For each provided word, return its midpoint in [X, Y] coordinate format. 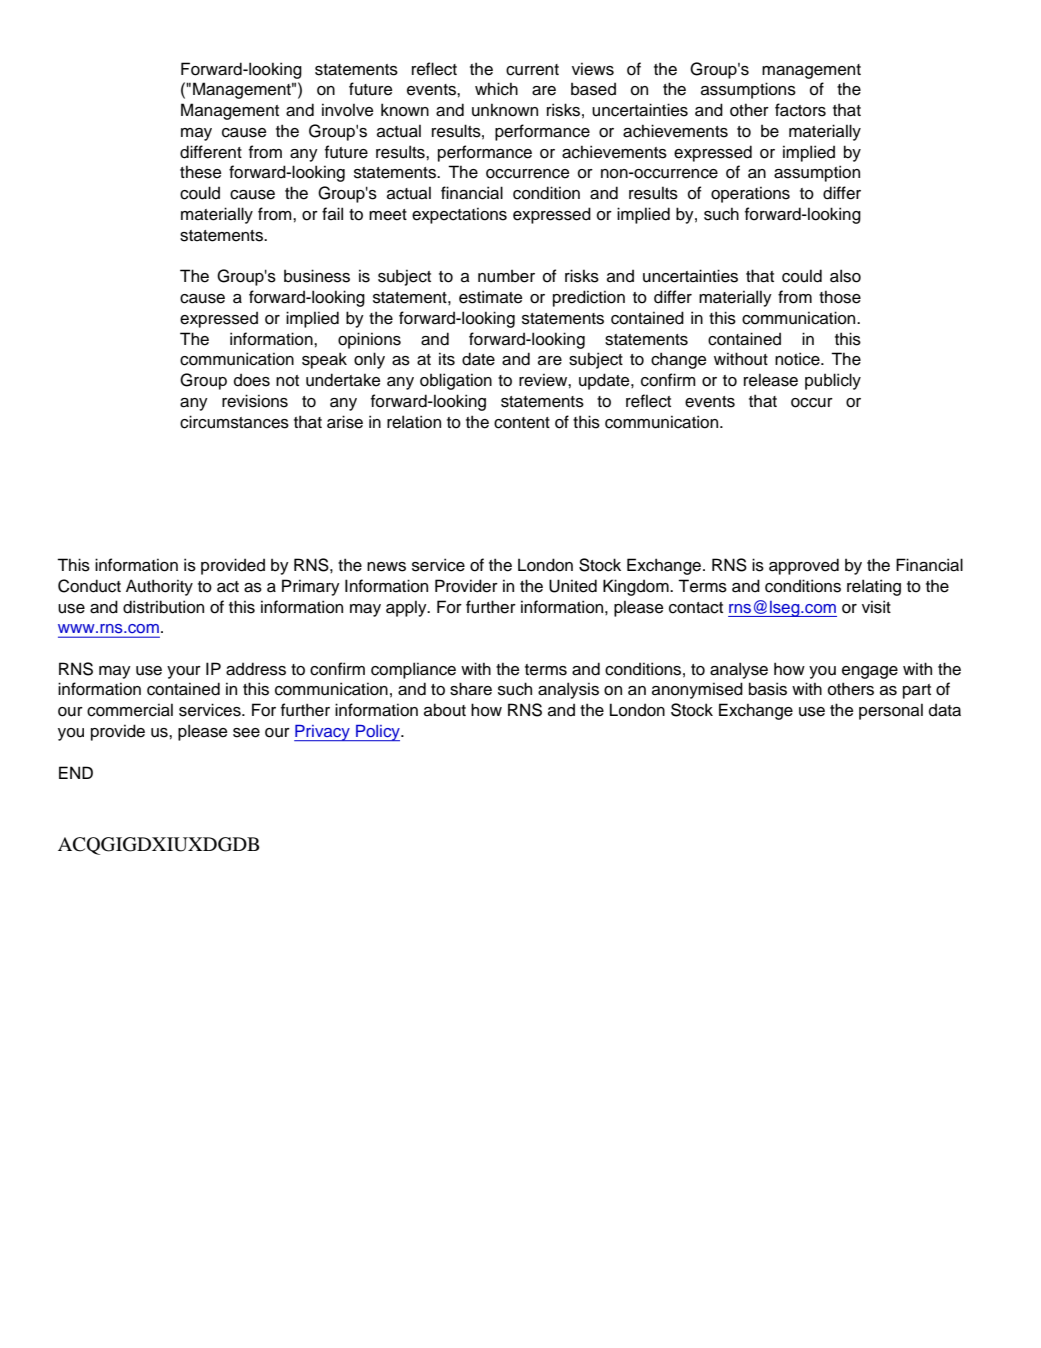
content [522, 423]
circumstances [234, 422]
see [246, 733]
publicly [833, 381]
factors [800, 110]
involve [347, 110]
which [496, 89]
